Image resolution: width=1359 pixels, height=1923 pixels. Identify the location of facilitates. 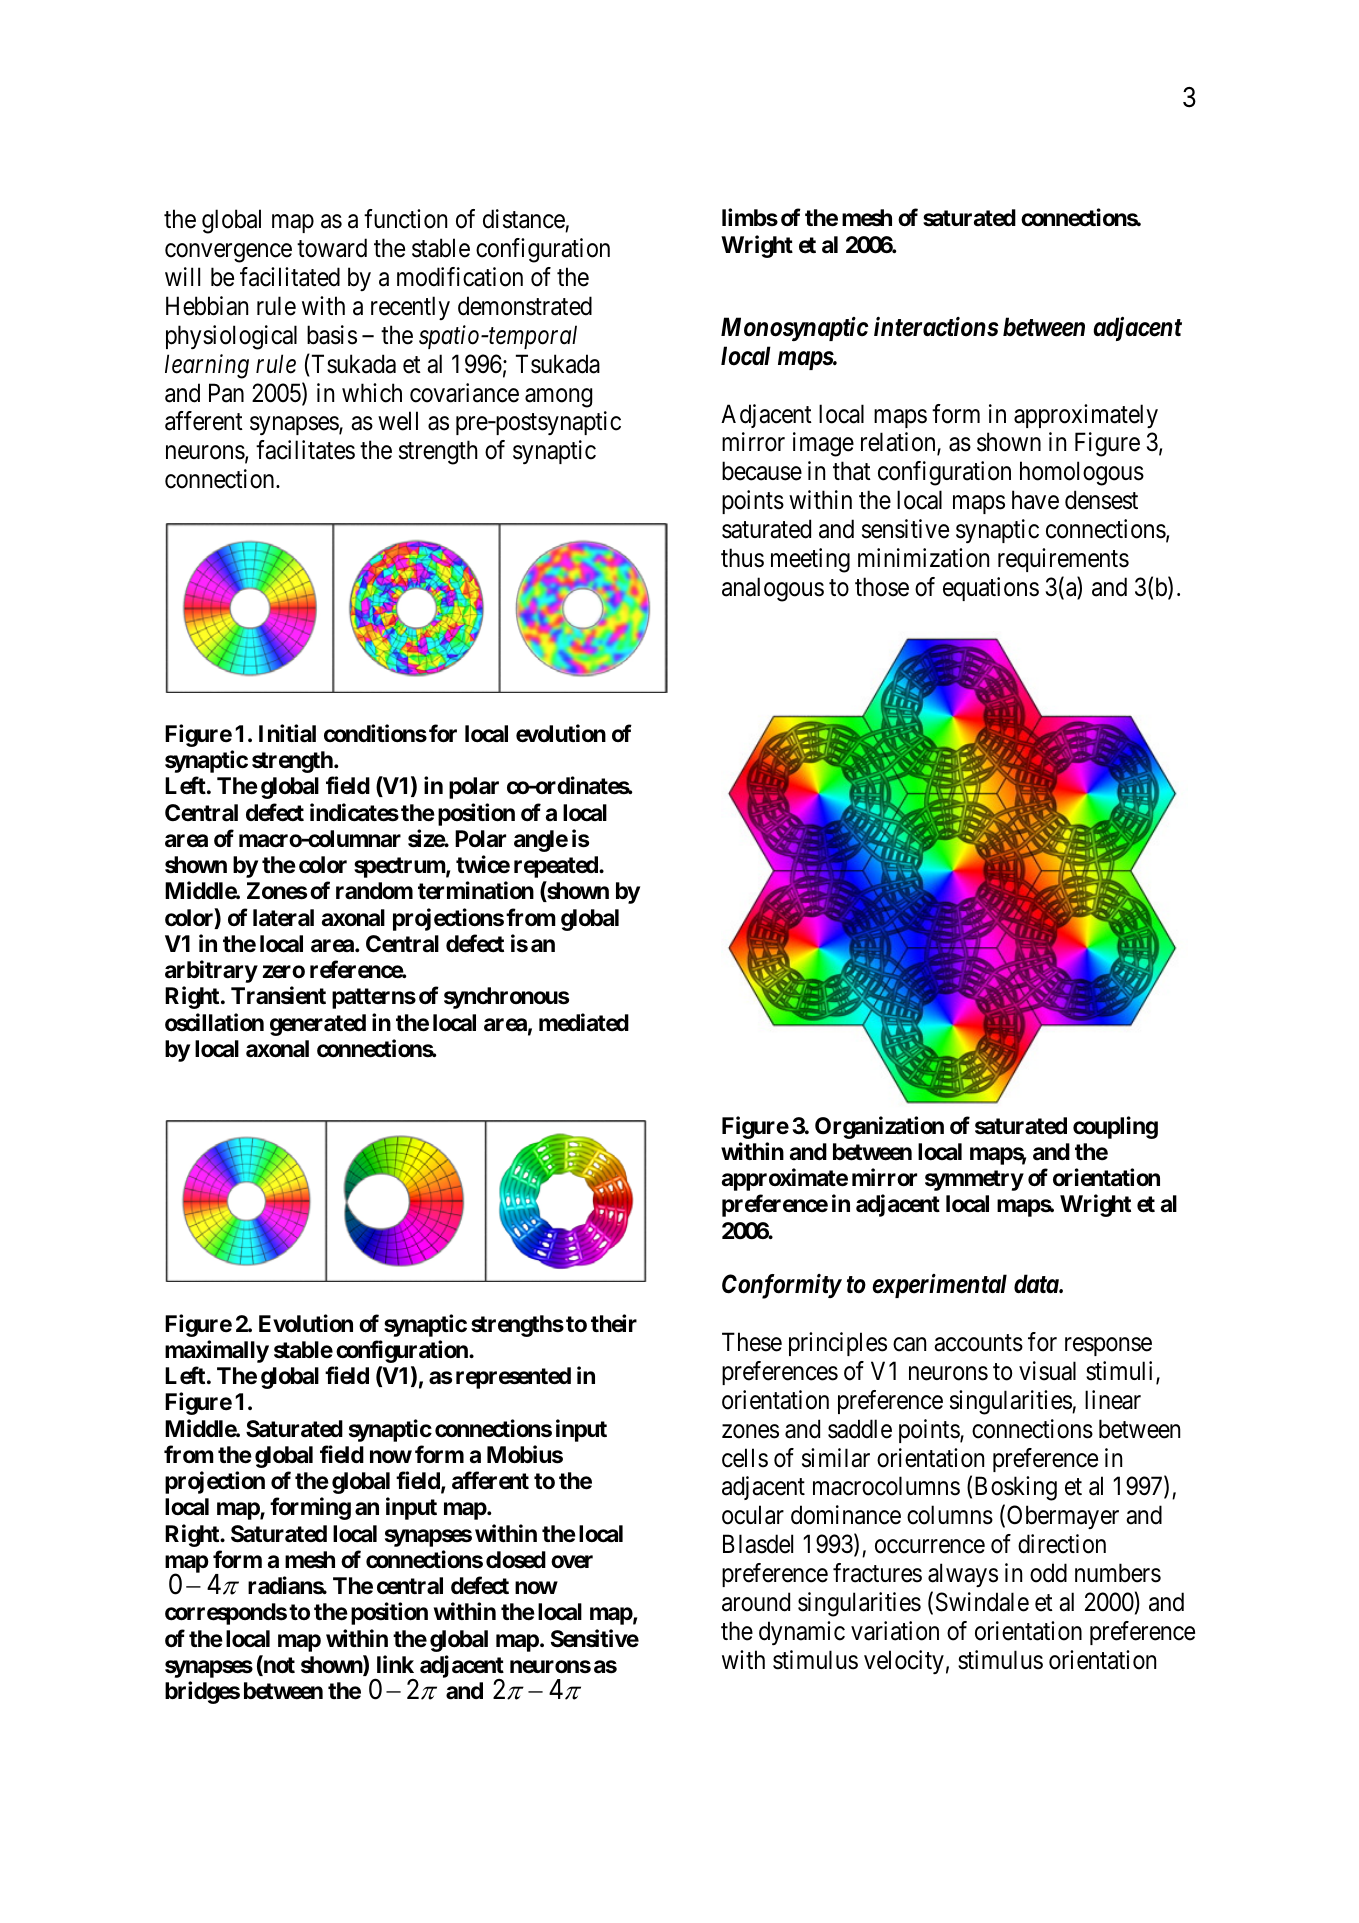
(305, 450).
